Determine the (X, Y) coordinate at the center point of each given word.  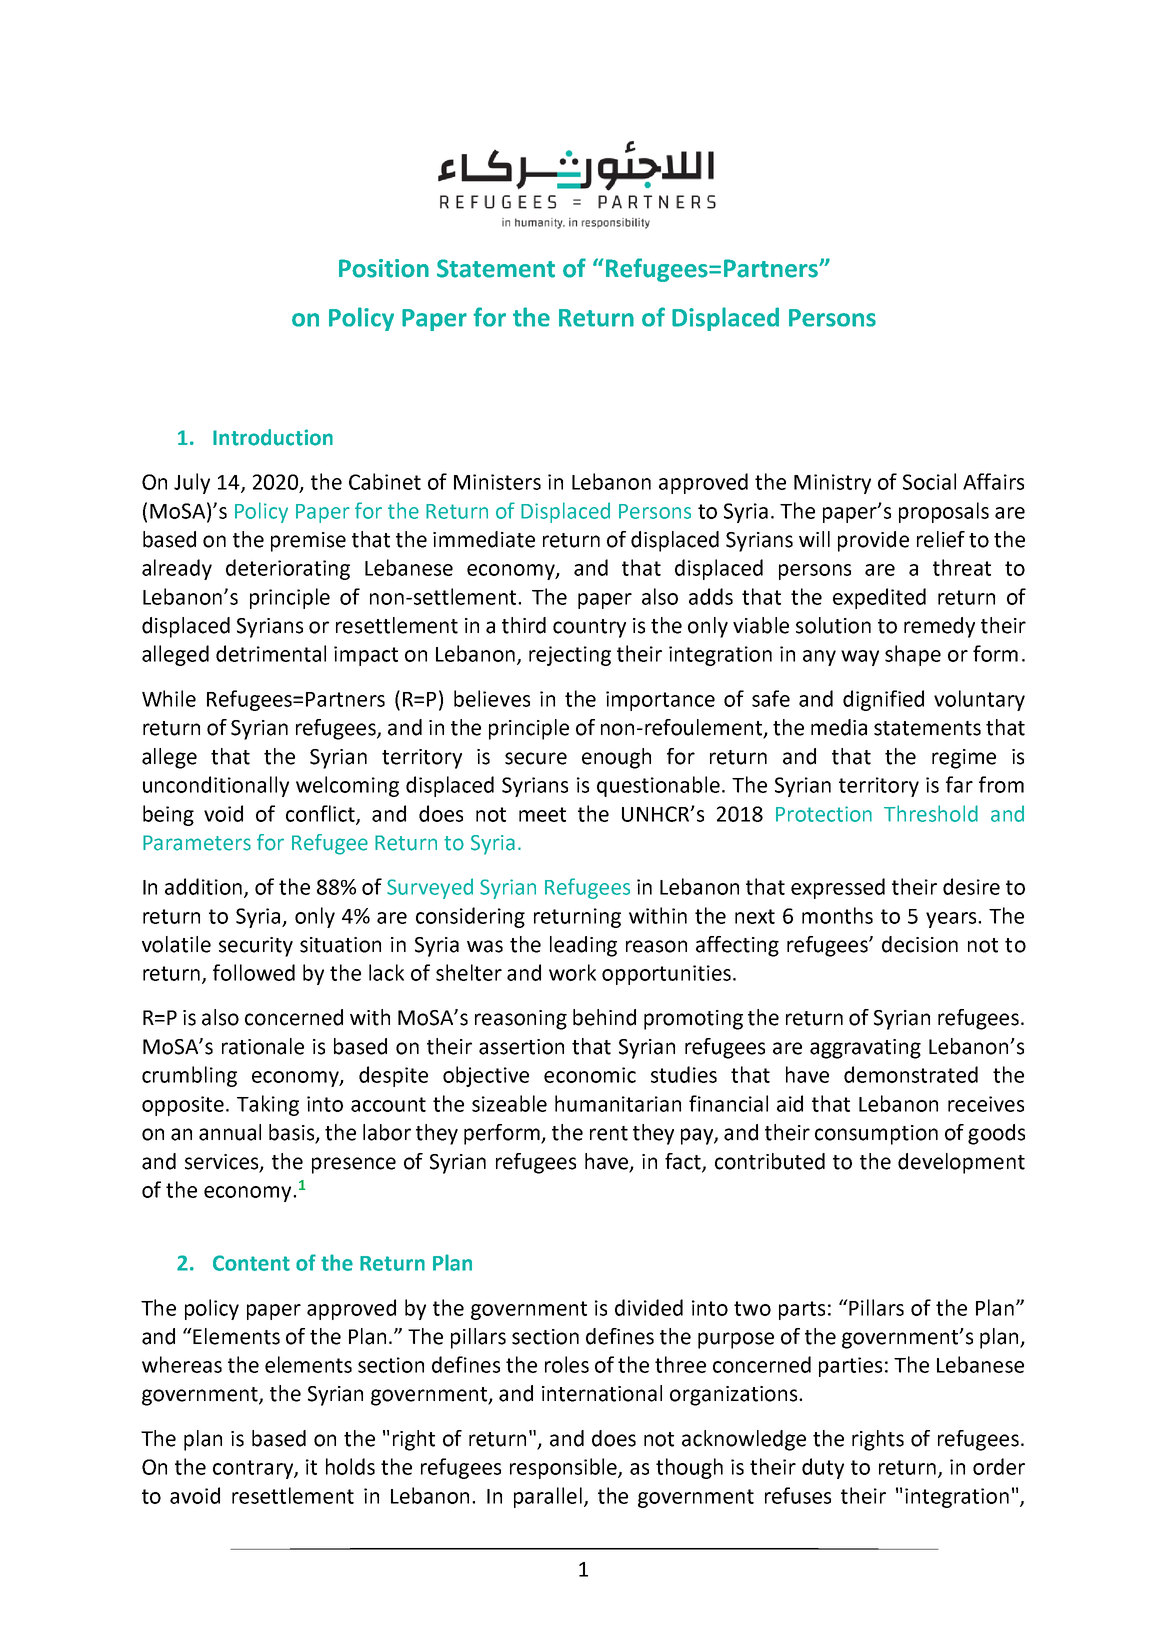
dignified (883, 700)
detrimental (271, 653)
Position (384, 268)
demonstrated (911, 1074)
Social (929, 481)
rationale (263, 1046)
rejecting (570, 656)
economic (590, 1075)
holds (350, 1466)
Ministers (497, 482)
